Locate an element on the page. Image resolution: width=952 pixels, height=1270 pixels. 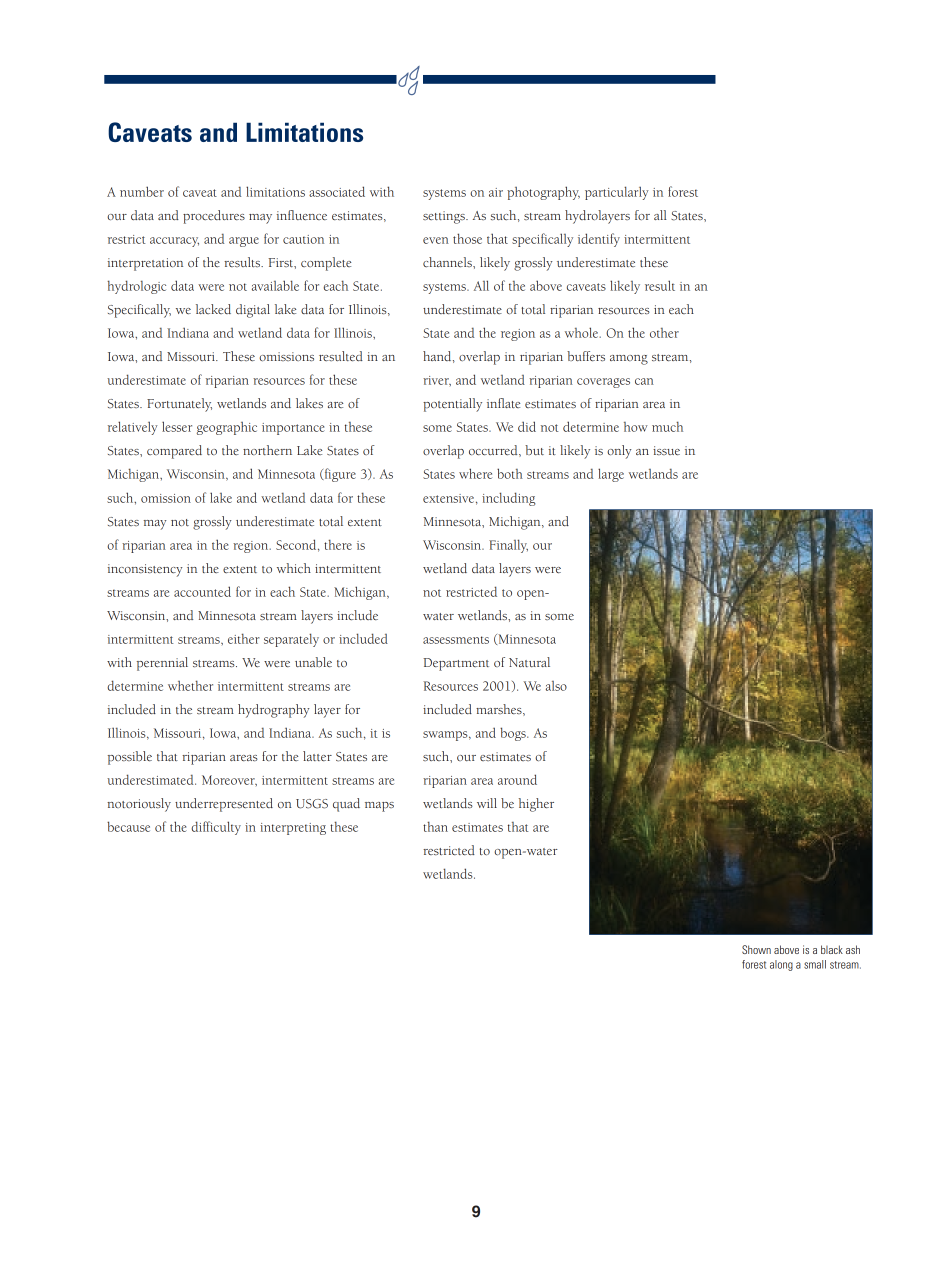
difficulty is located at coordinates (216, 828).
